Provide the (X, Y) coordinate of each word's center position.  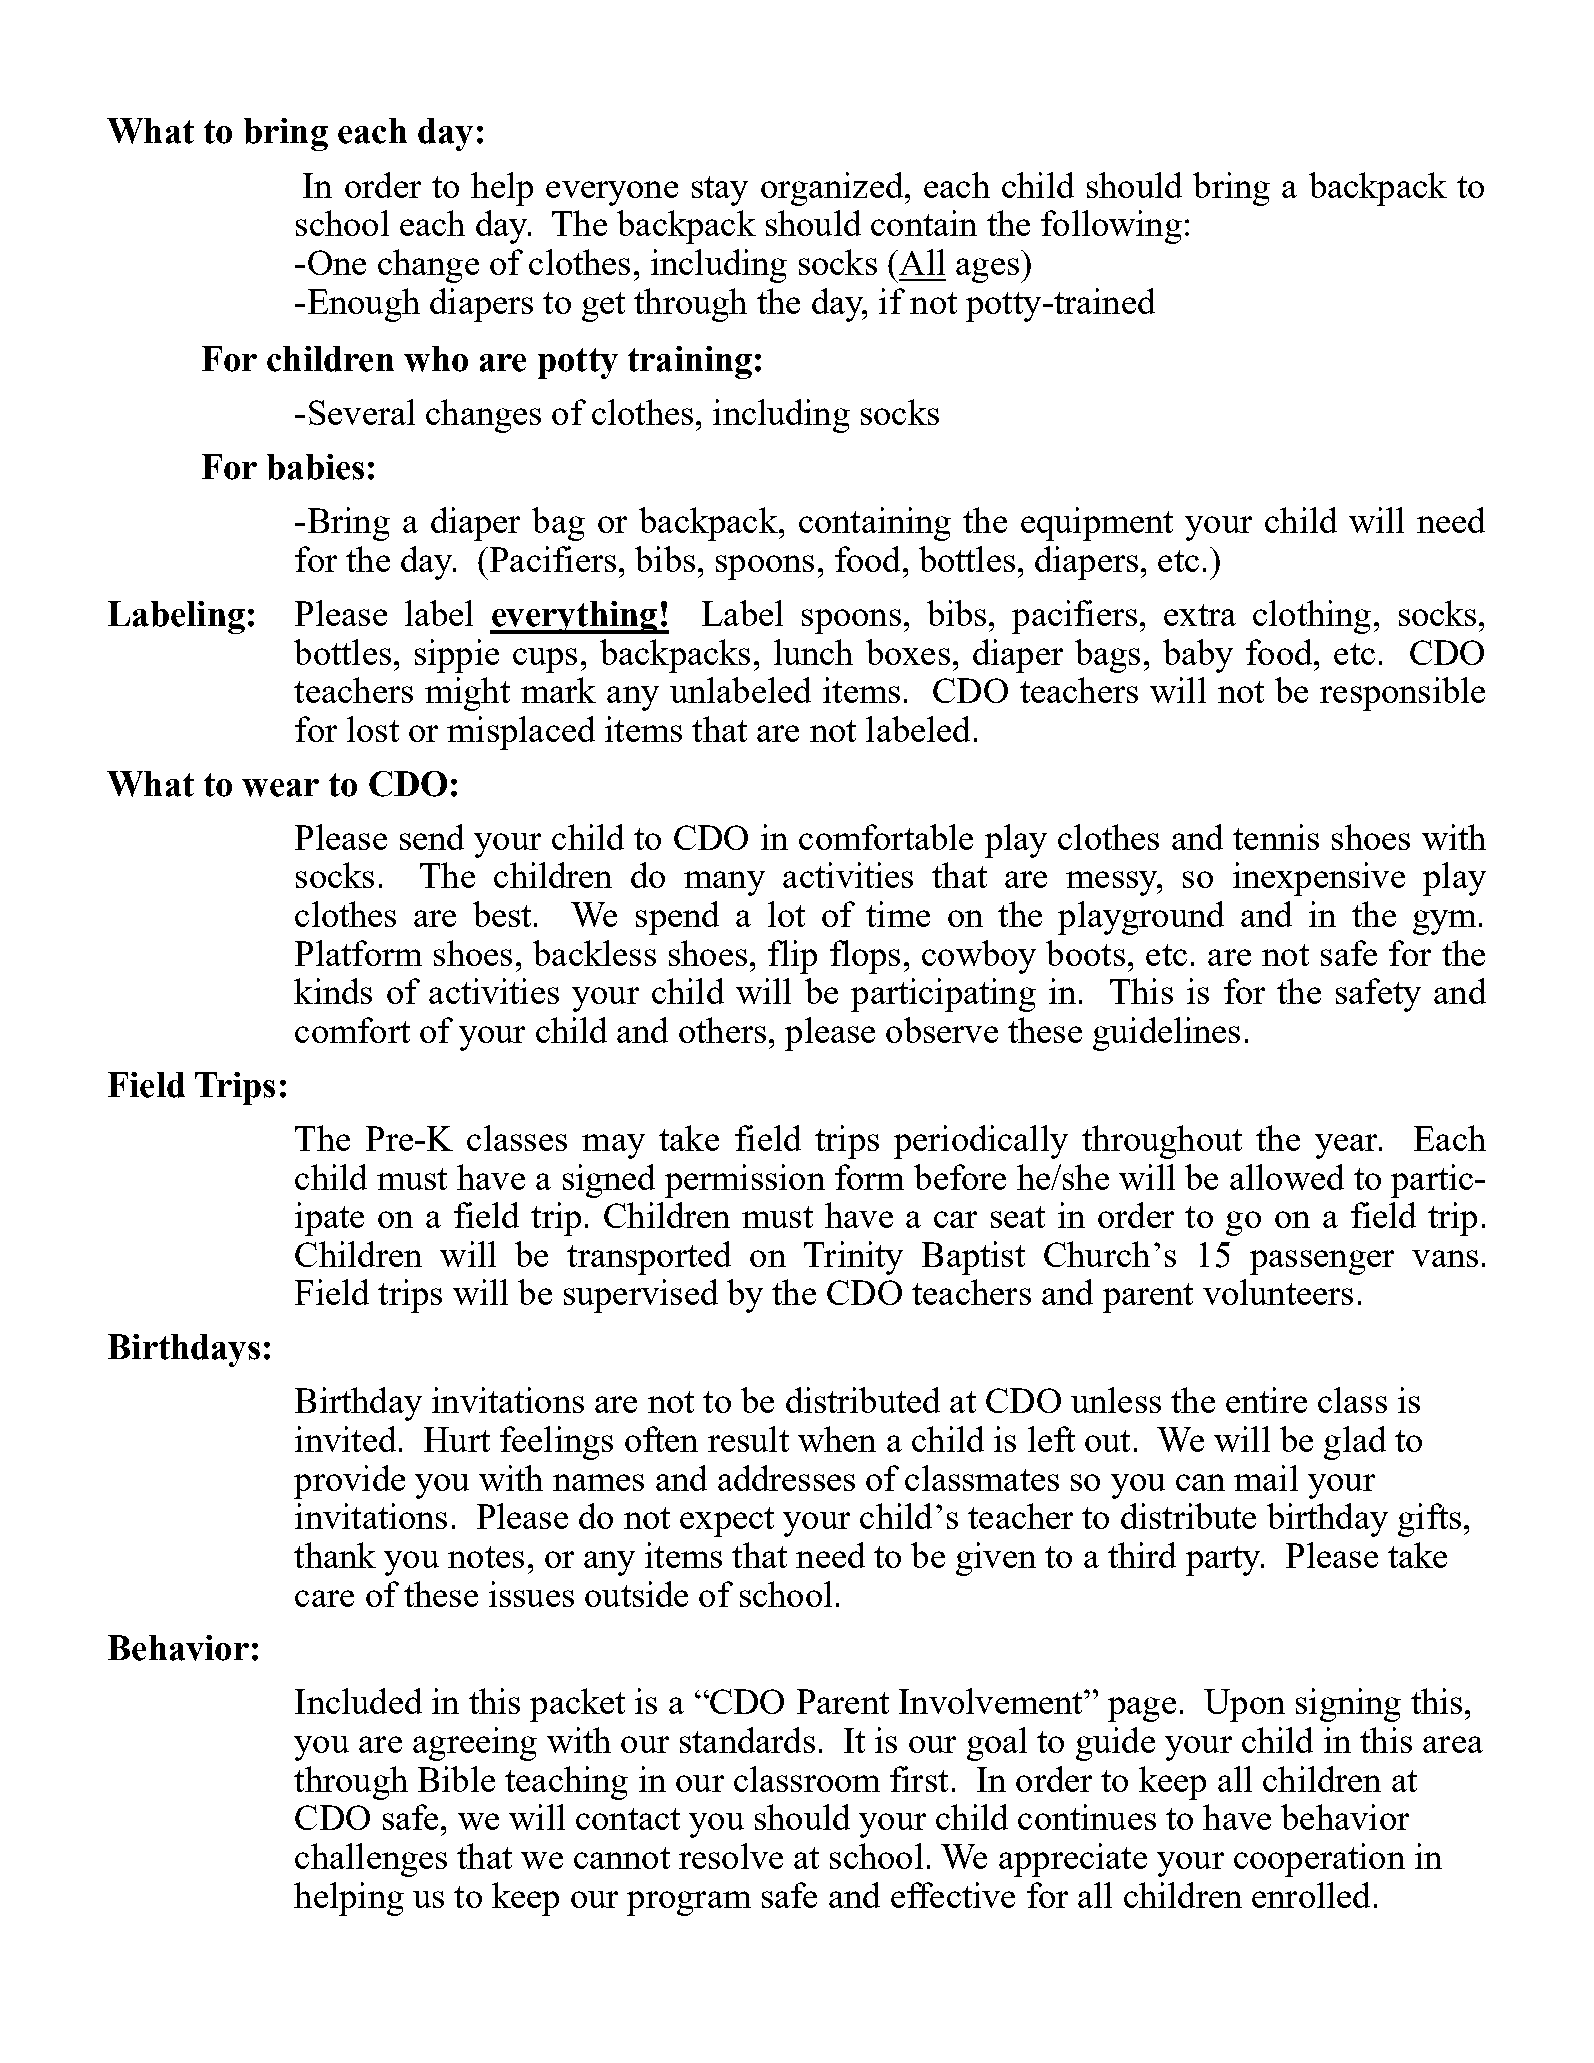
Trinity (853, 1258)
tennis (1276, 837)
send (432, 837)
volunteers (1278, 1292)
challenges (371, 1860)
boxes (908, 652)
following (1111, 227)
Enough (364, 305)
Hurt (457, 1439)
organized (832, 189)
